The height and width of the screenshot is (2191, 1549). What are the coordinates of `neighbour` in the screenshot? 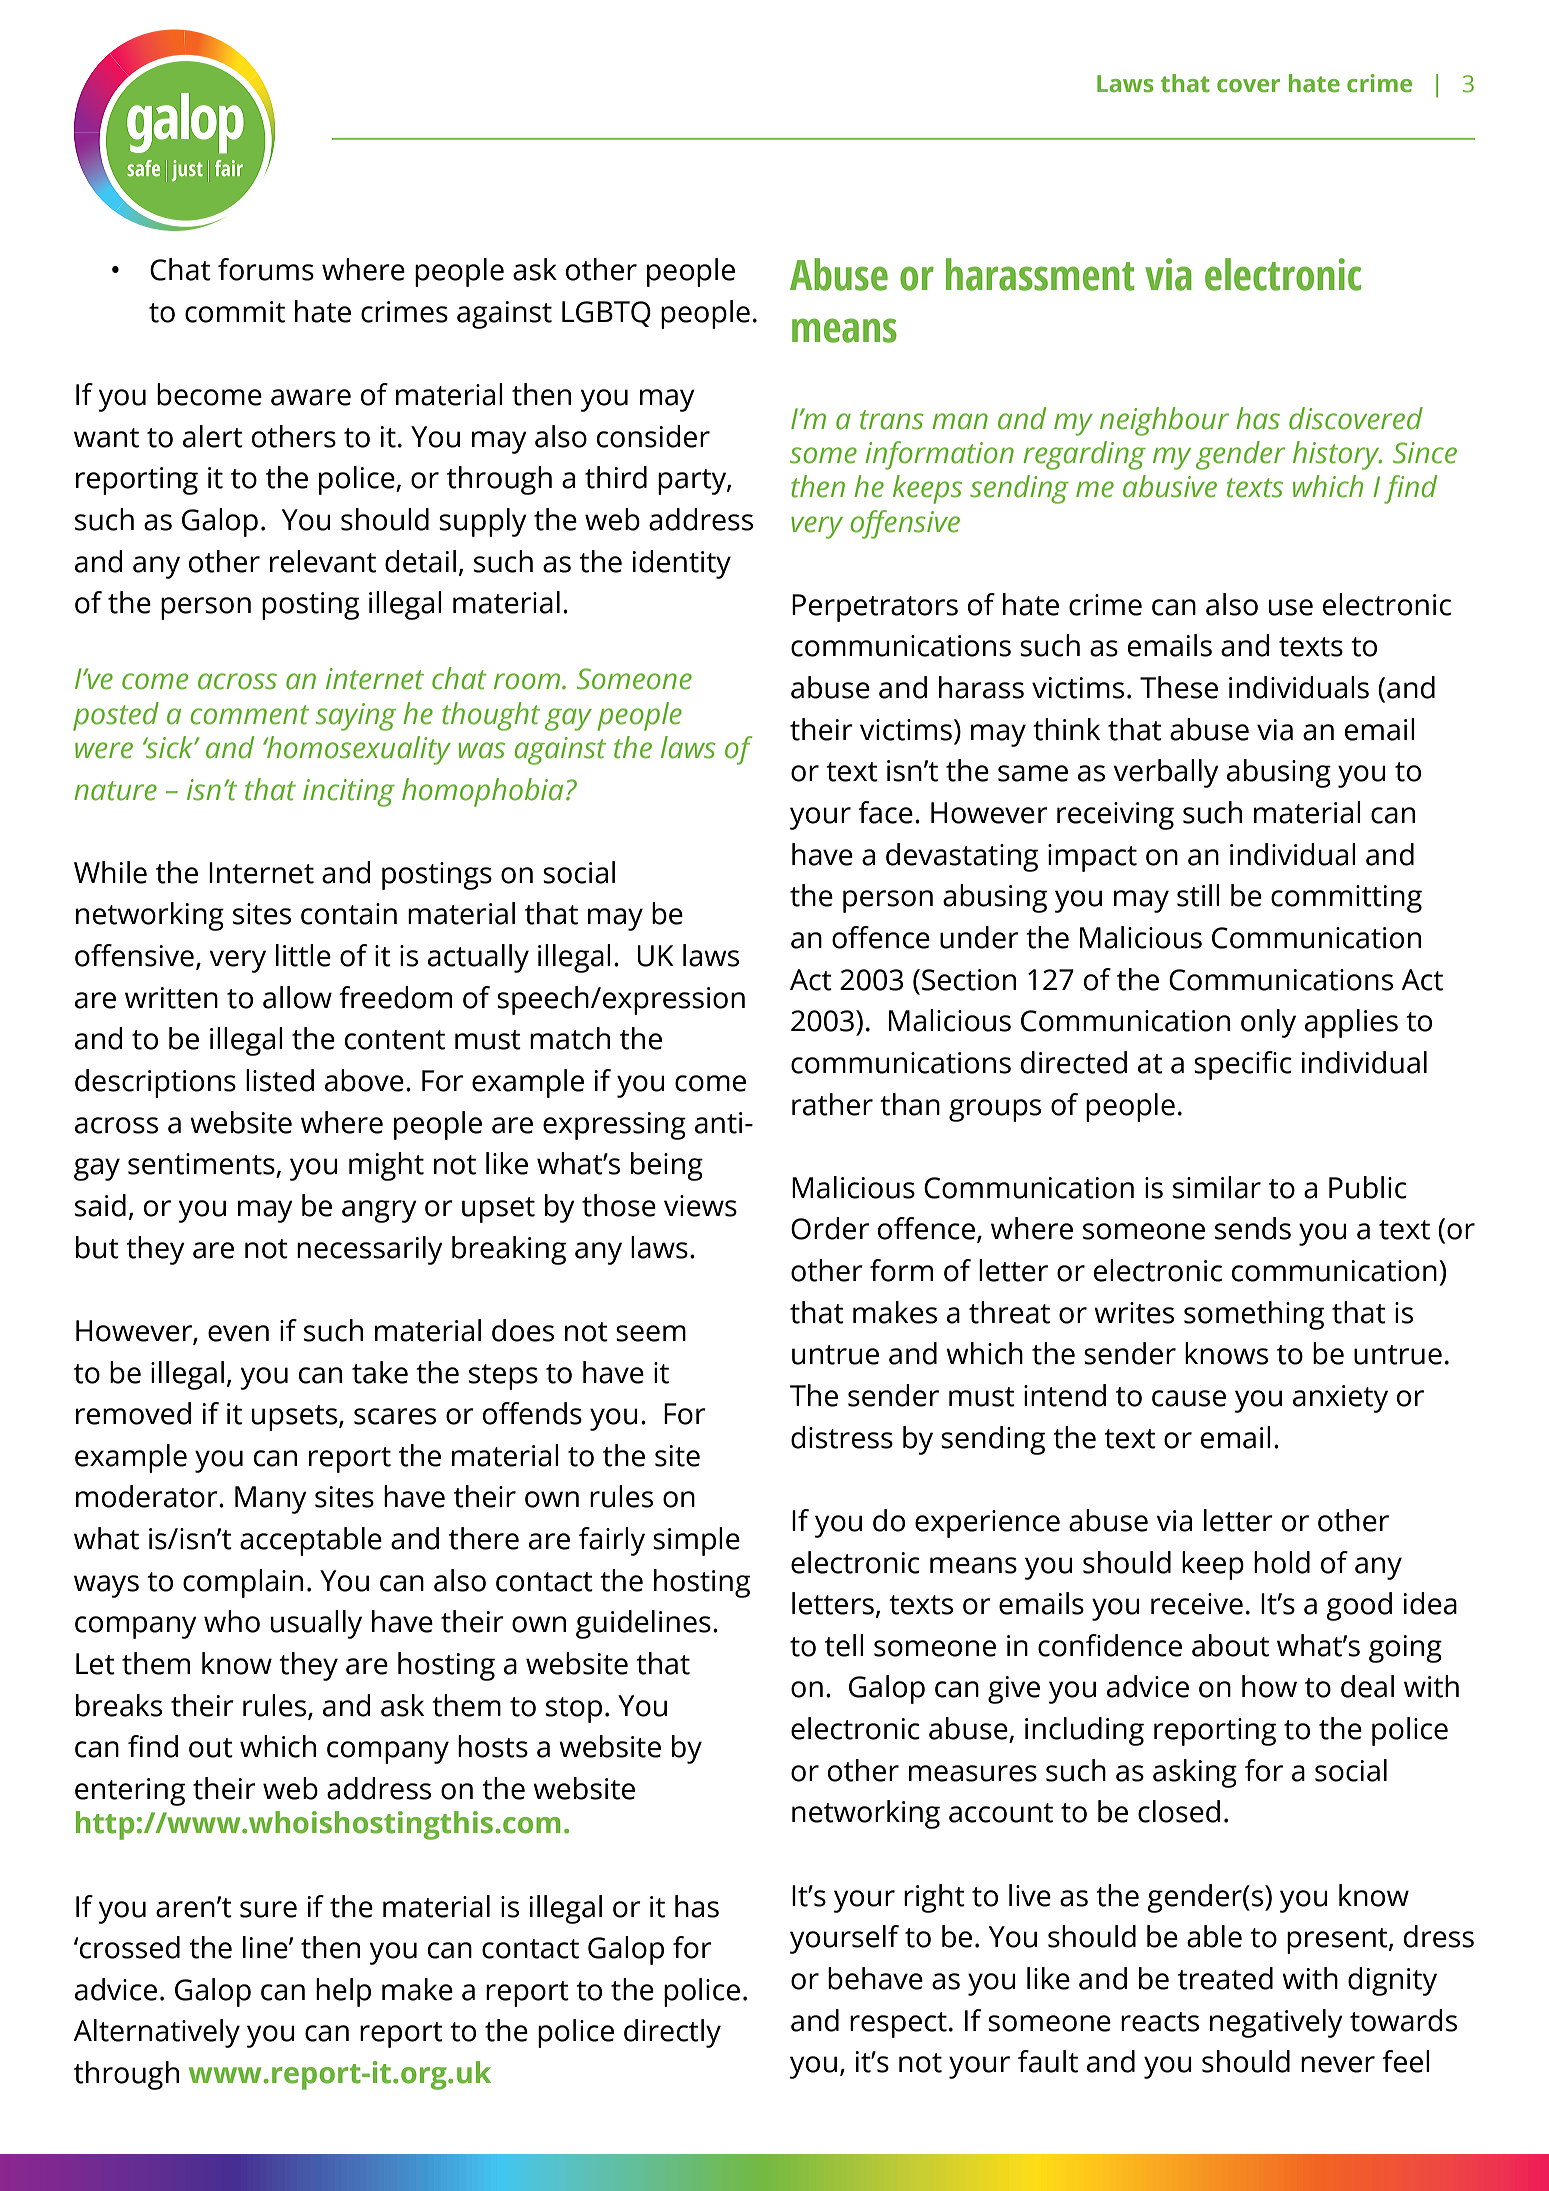 It's located at (1164, 421).
